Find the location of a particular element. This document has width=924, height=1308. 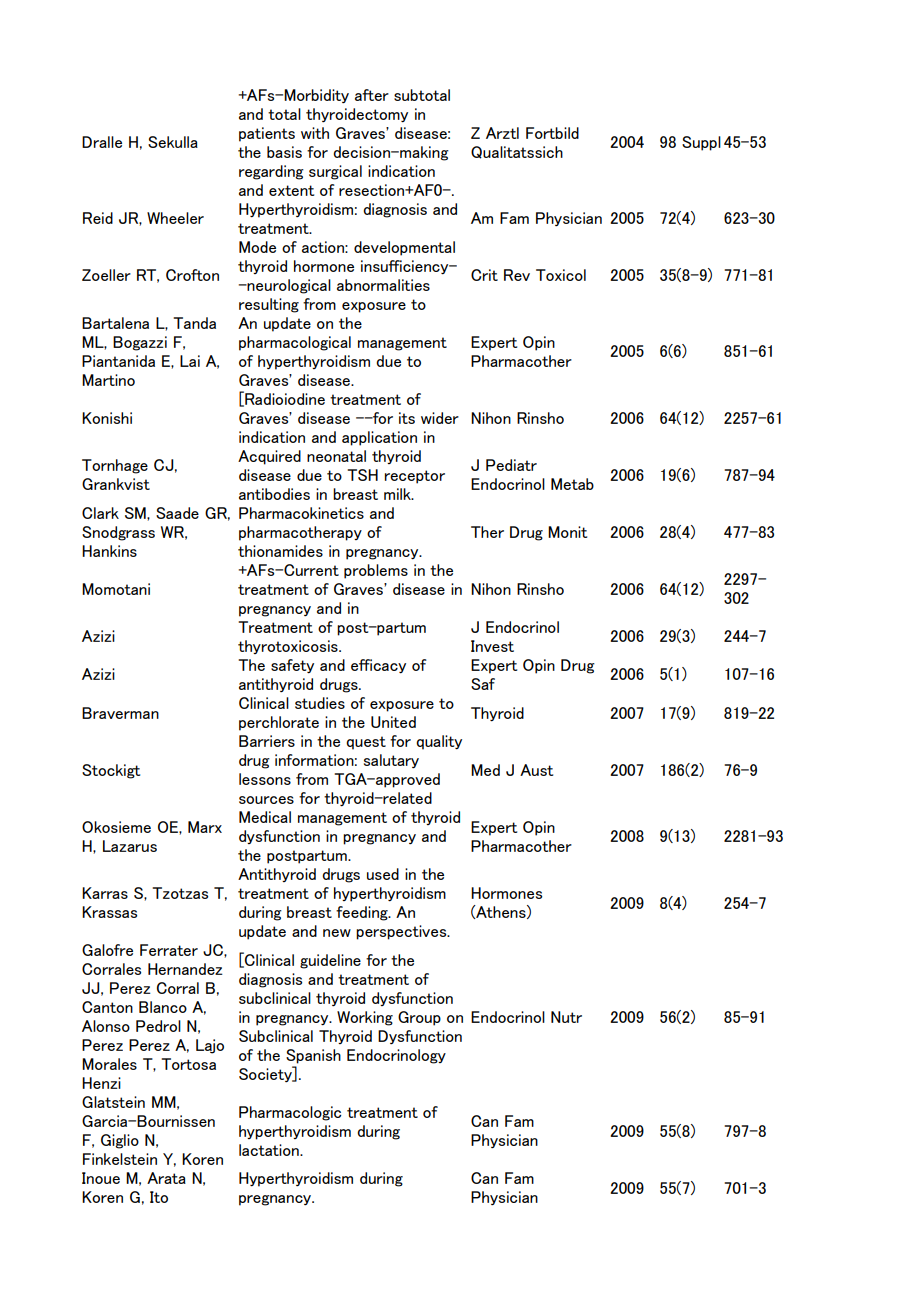

Braverman is located at coordinates (120, 713).
